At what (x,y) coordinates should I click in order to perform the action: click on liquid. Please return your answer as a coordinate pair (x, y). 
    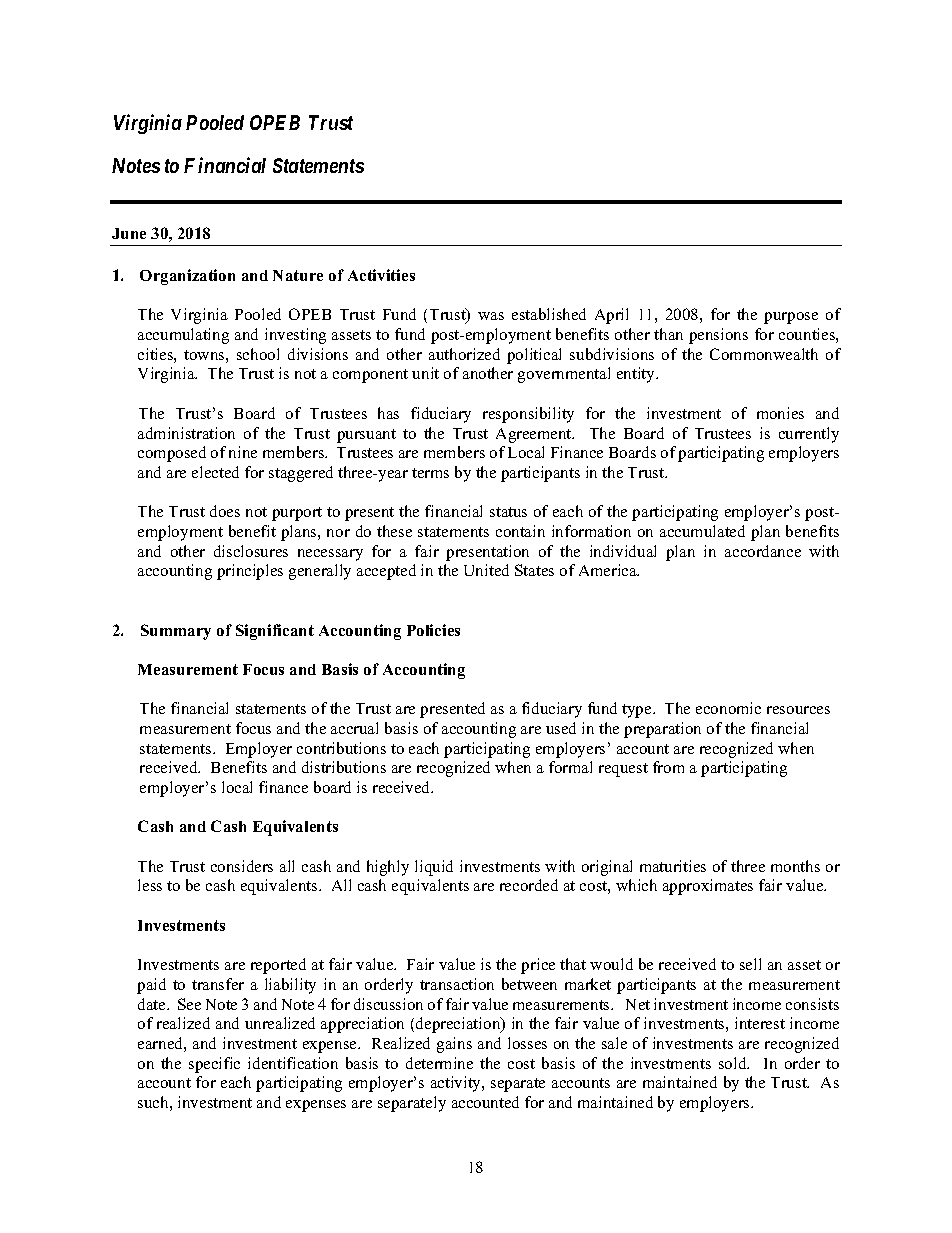
    Looking at the image, I should click on (434, 868).
